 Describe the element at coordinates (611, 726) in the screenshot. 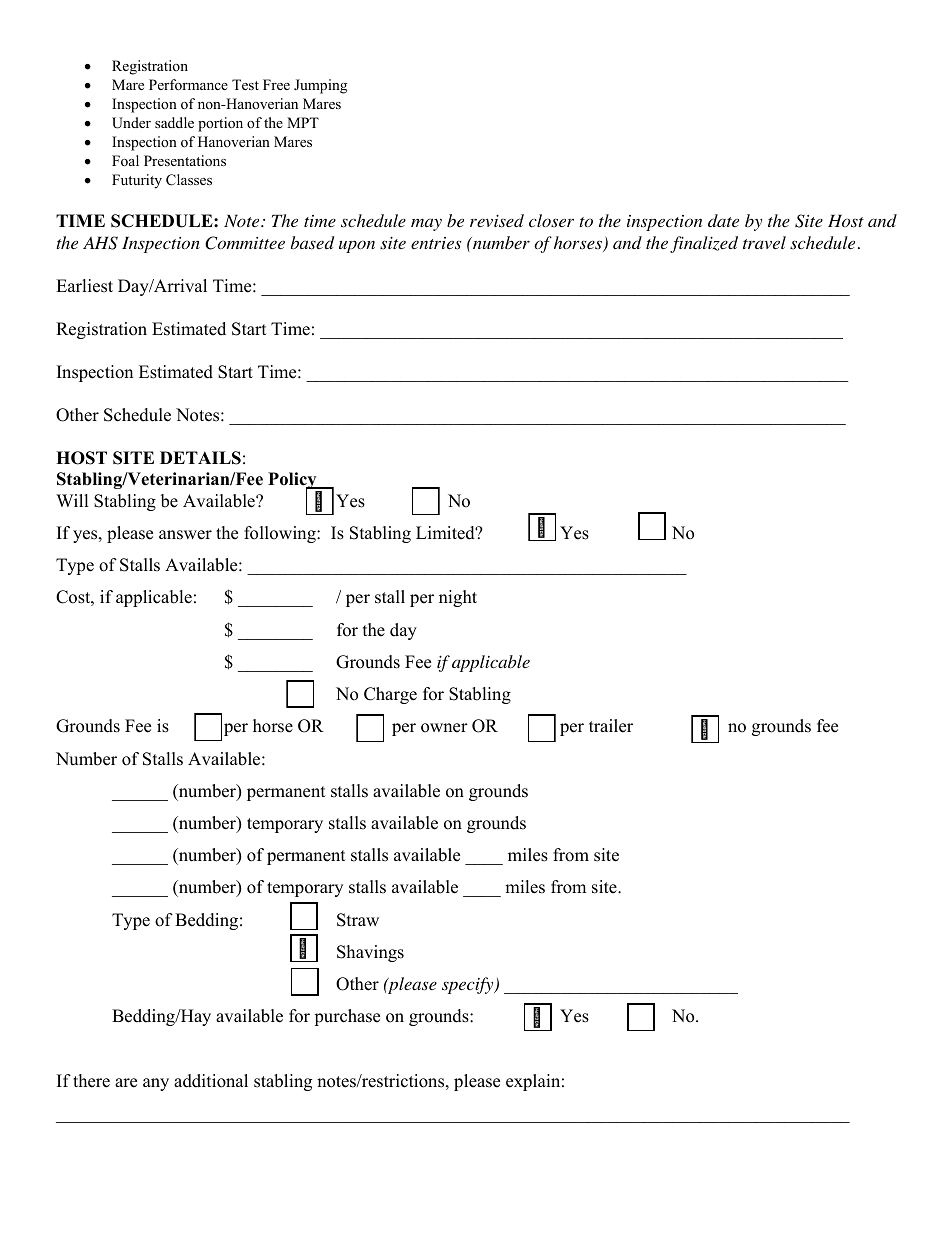

I see `trailer` at that location.
